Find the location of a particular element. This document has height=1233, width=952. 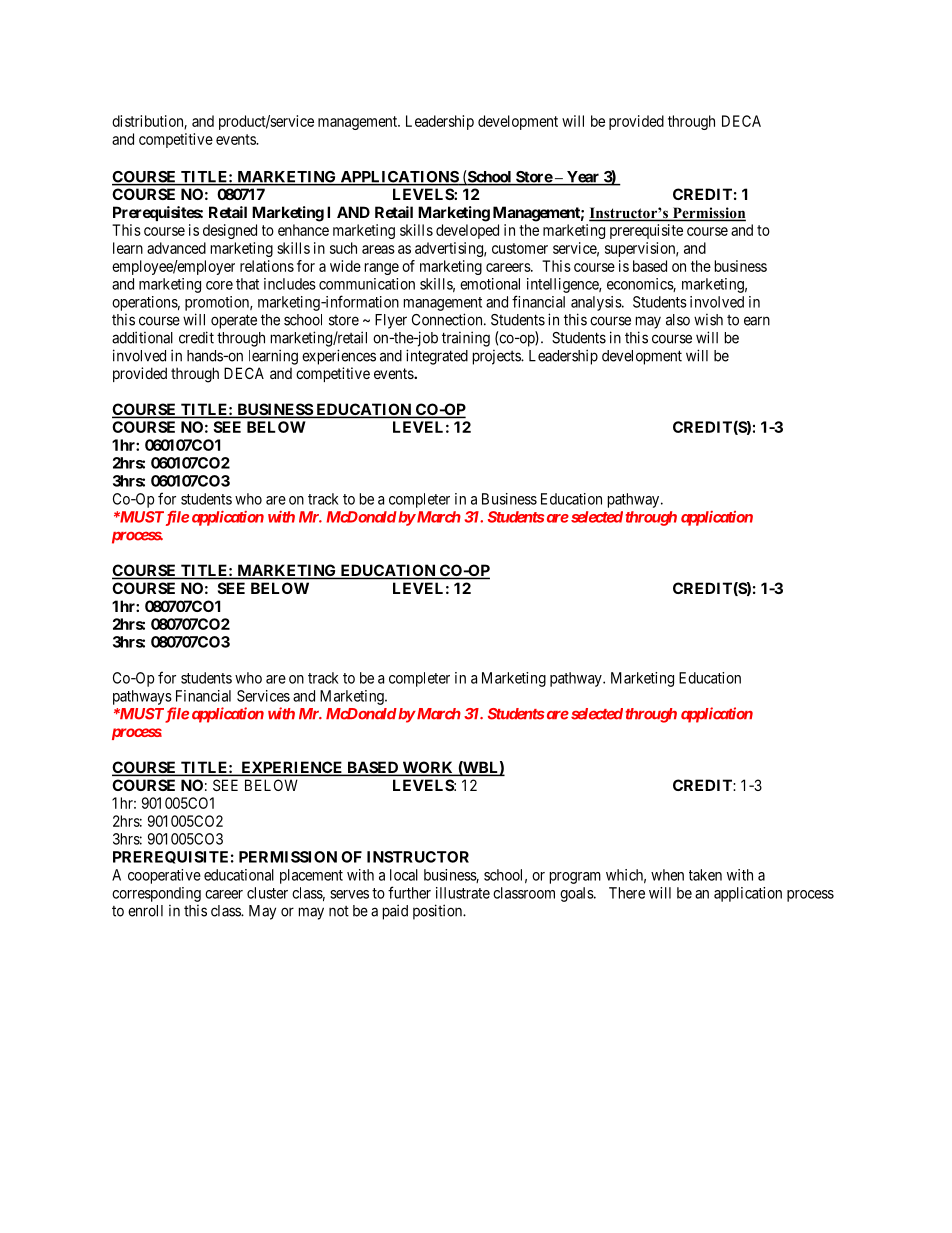

developed is located at coordinates (467, 231).
